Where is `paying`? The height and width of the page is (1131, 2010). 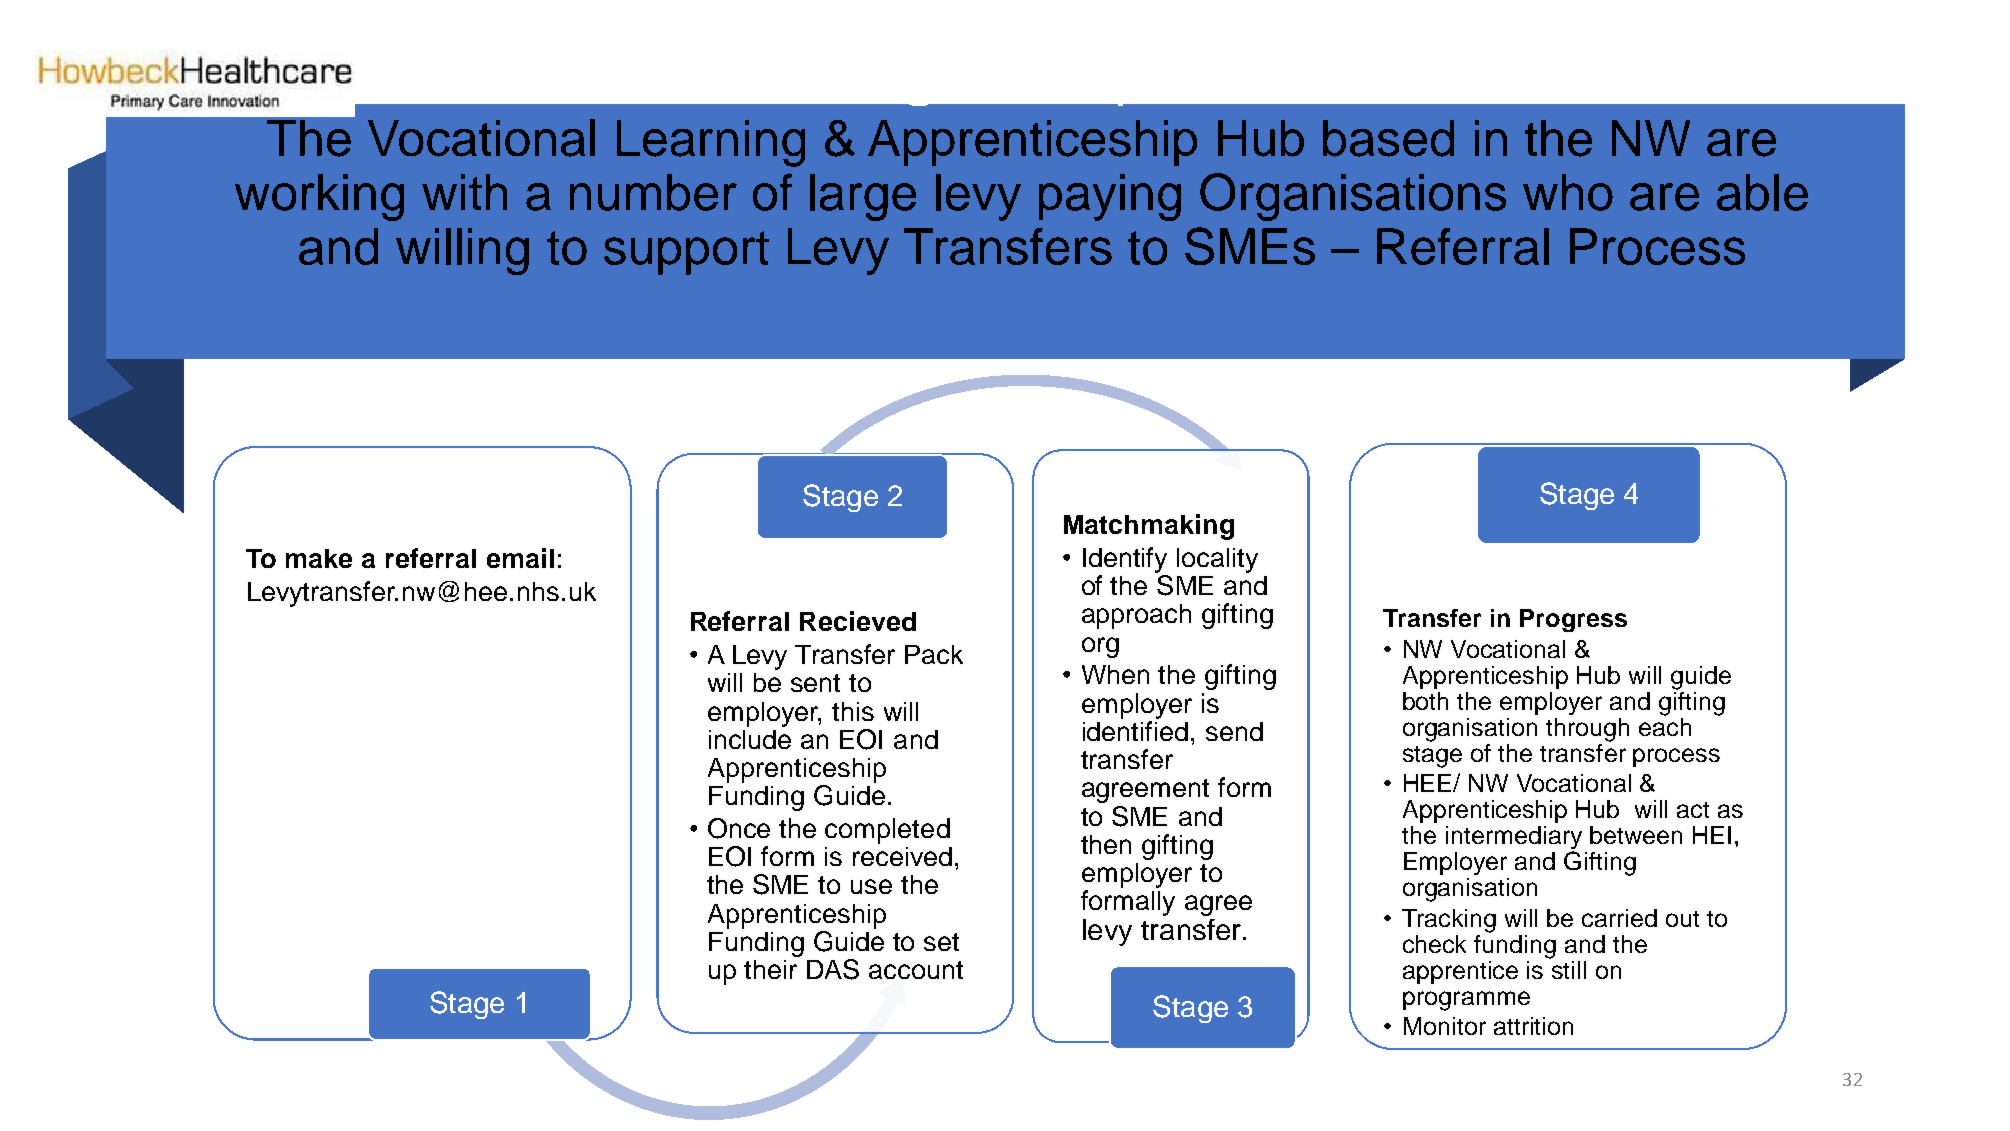
paying is located at coordinates (1110, 197).
